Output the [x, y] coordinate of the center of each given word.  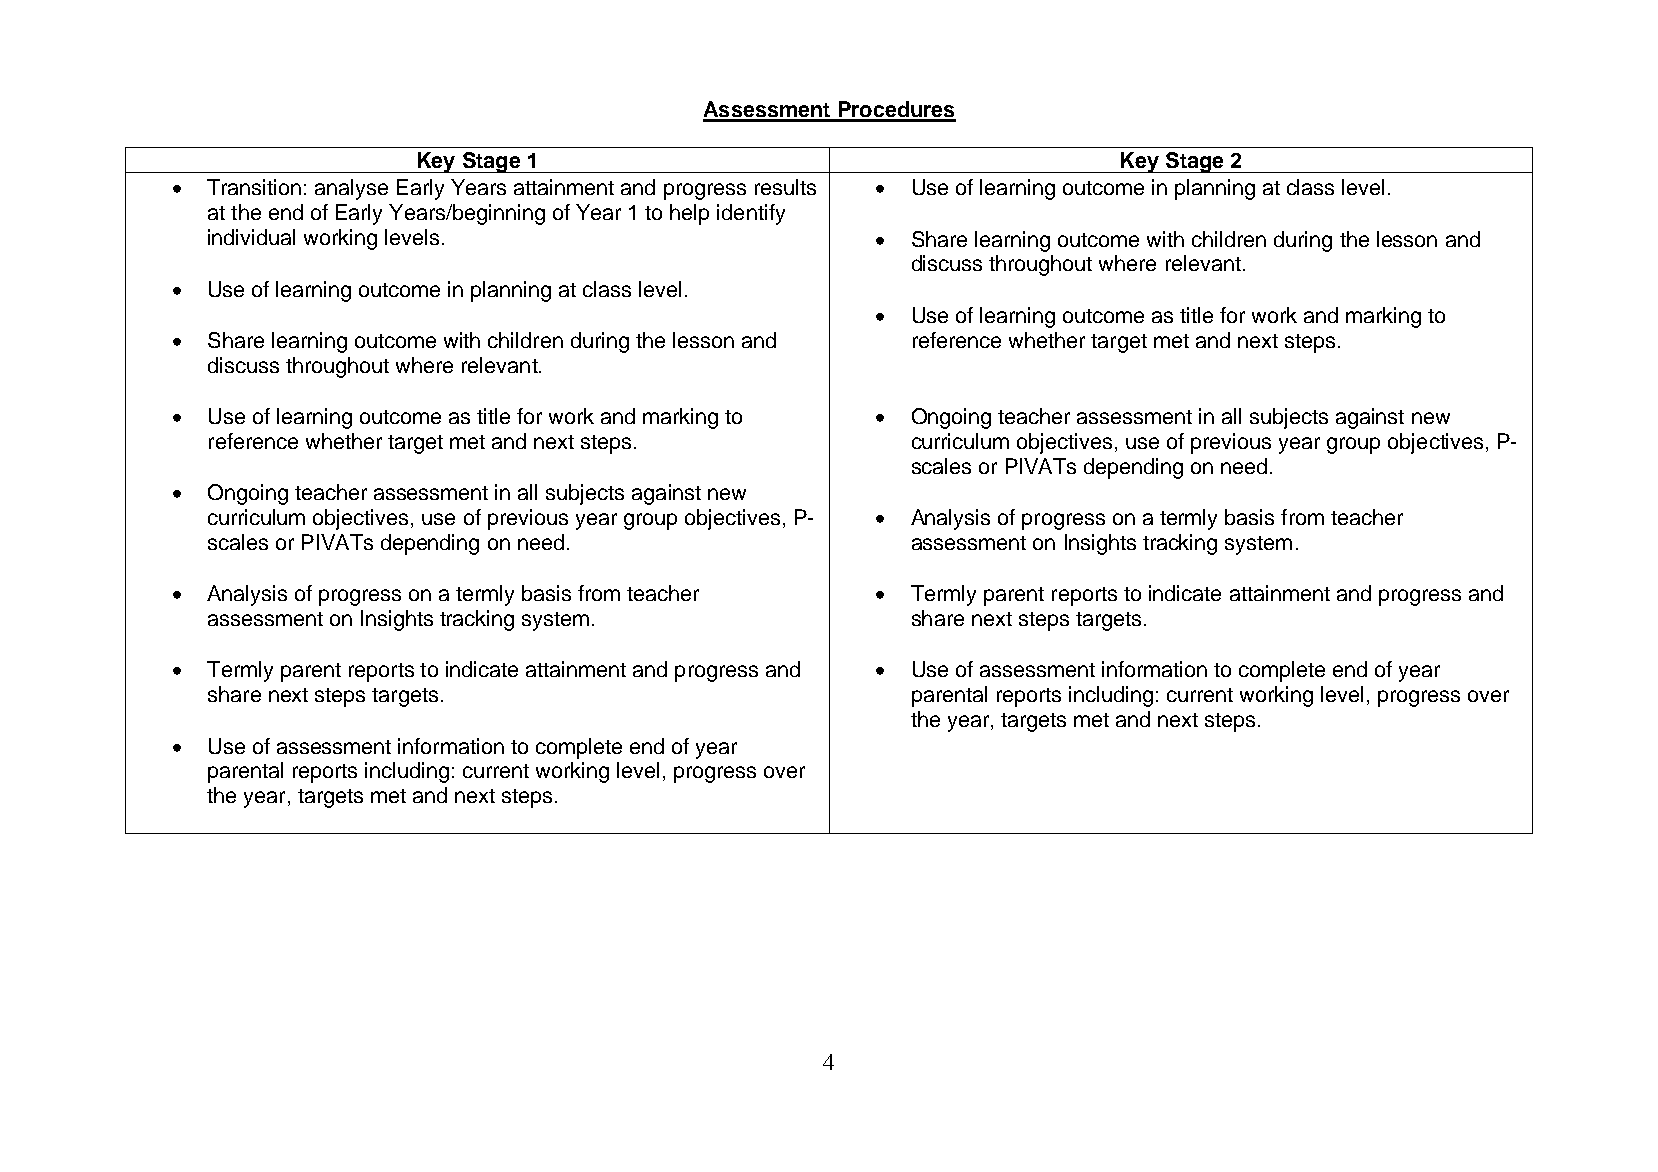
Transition [254, 187]
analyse [351, 189]
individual [251, 237]
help [689, 214]
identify [751, 214]
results [785, 187]
